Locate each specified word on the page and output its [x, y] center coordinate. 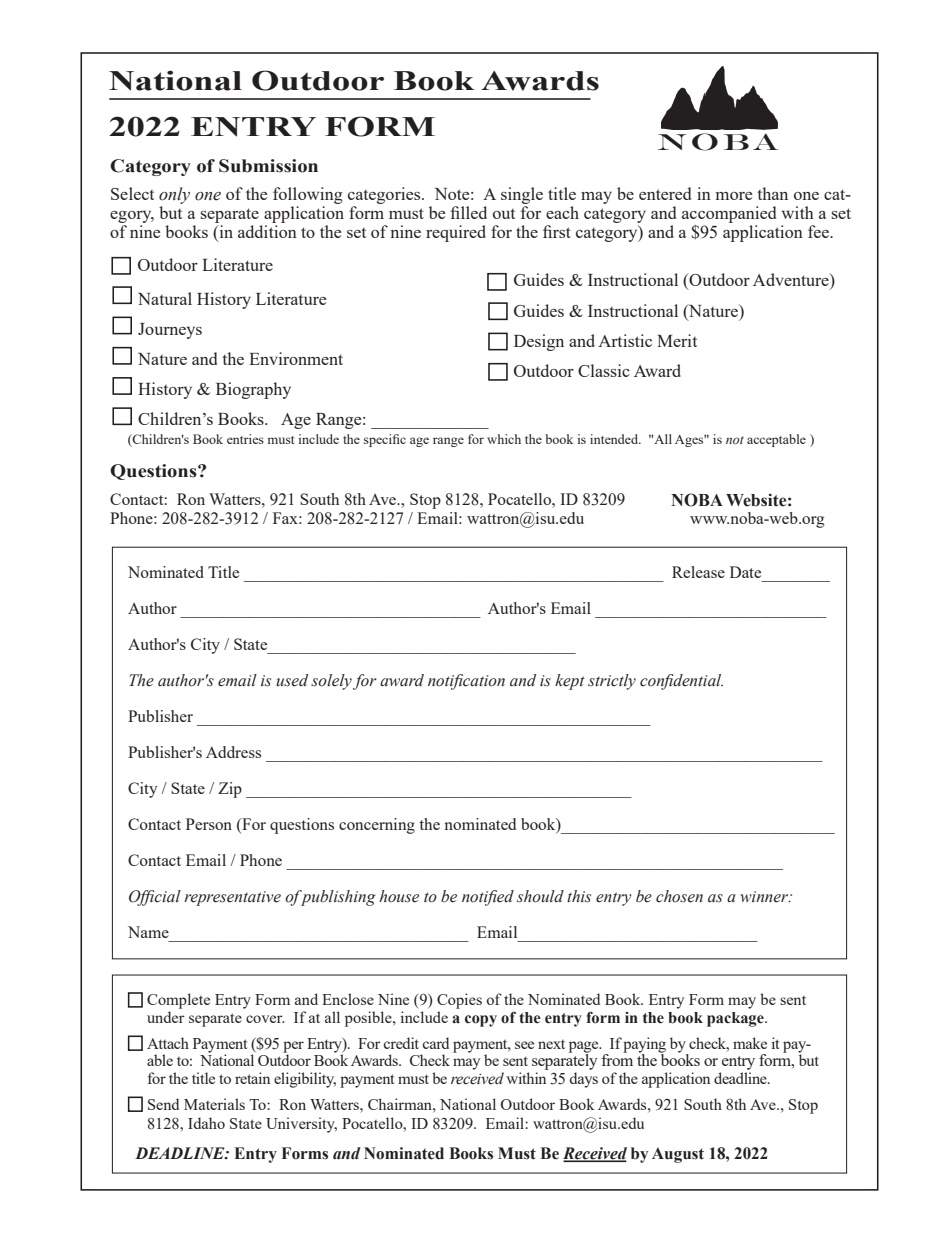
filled [468, 212]
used [292, 680]
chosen [679, 896]
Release [698, 572]
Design [539, 342]
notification [466, 682]
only [174, 195]
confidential [681, 682]
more [734, 196]
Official [155, 898]
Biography [253, 390]
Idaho [206, 1123]
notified [488, 898]
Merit [677, 340]
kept [570, 682]
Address [233, 752]
